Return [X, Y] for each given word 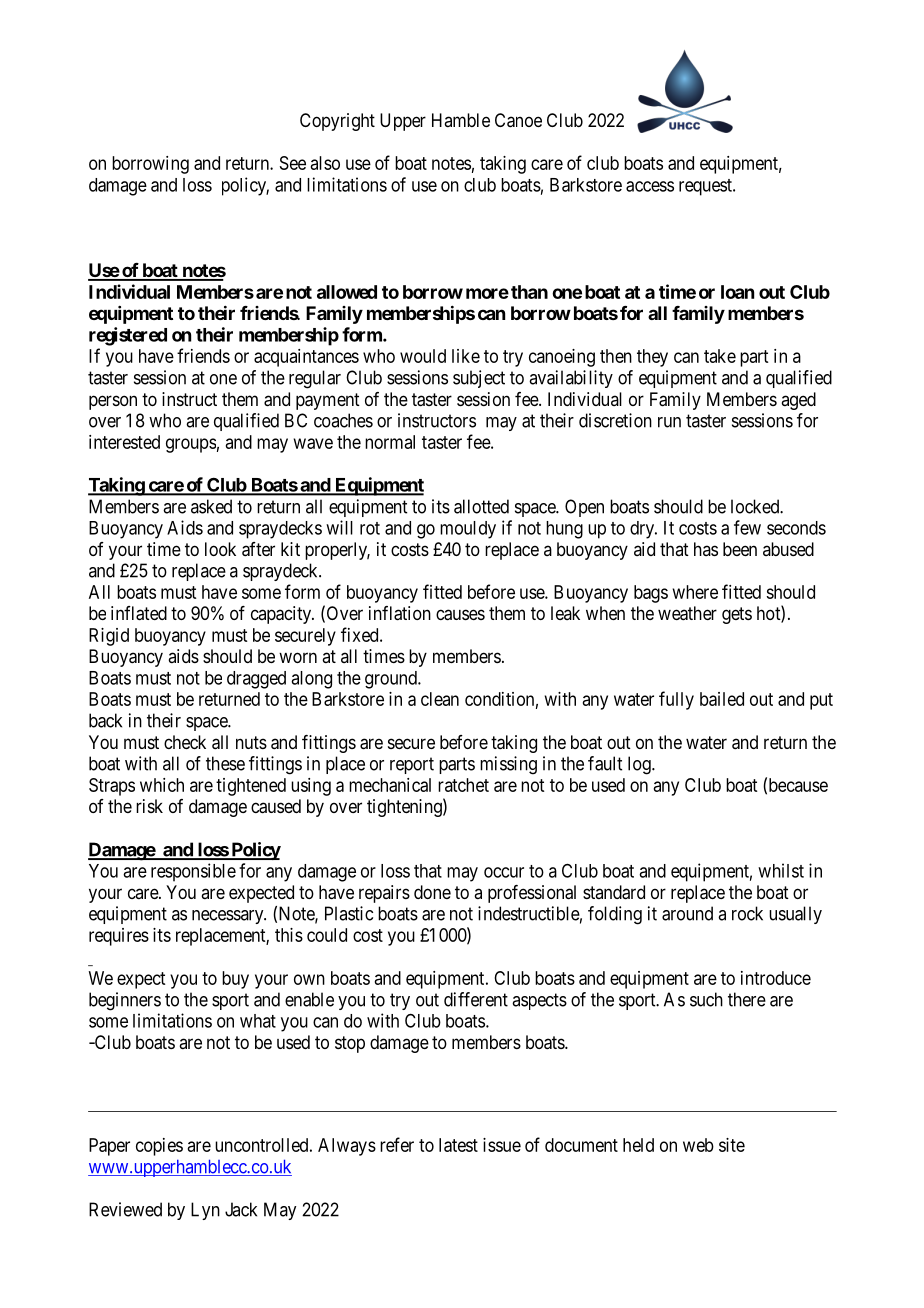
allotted [481, 506]
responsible [193, 872]
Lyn [205, 1211]
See [293, 163]
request [706, 187]
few [747, 527]
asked [211, 506]
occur [504, 872]
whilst [781, 870]
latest [458, 1145]
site [732, 1145]
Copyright [337, 122]
